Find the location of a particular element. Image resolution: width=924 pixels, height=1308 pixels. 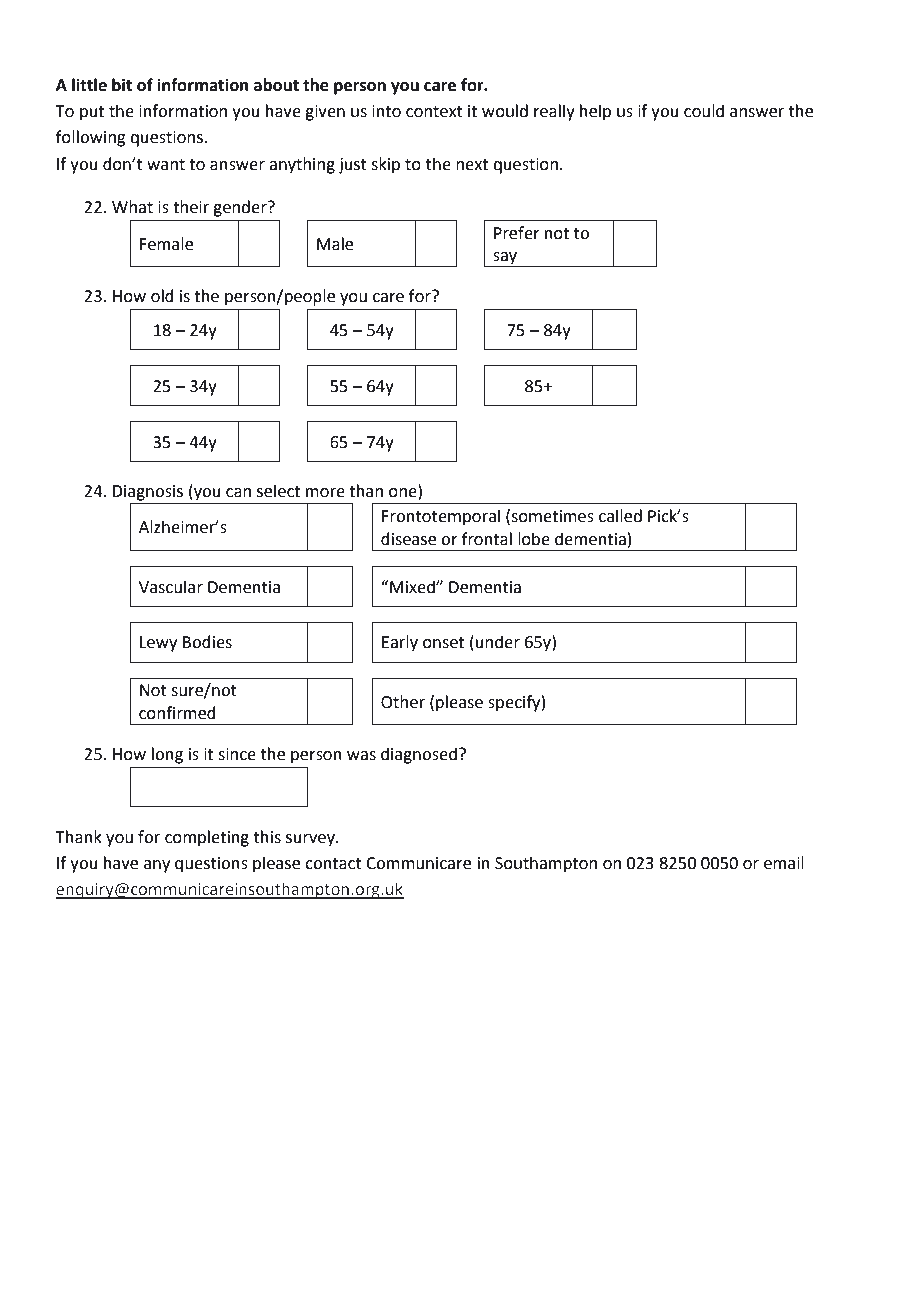

could is located at coordinates (704, 111).
